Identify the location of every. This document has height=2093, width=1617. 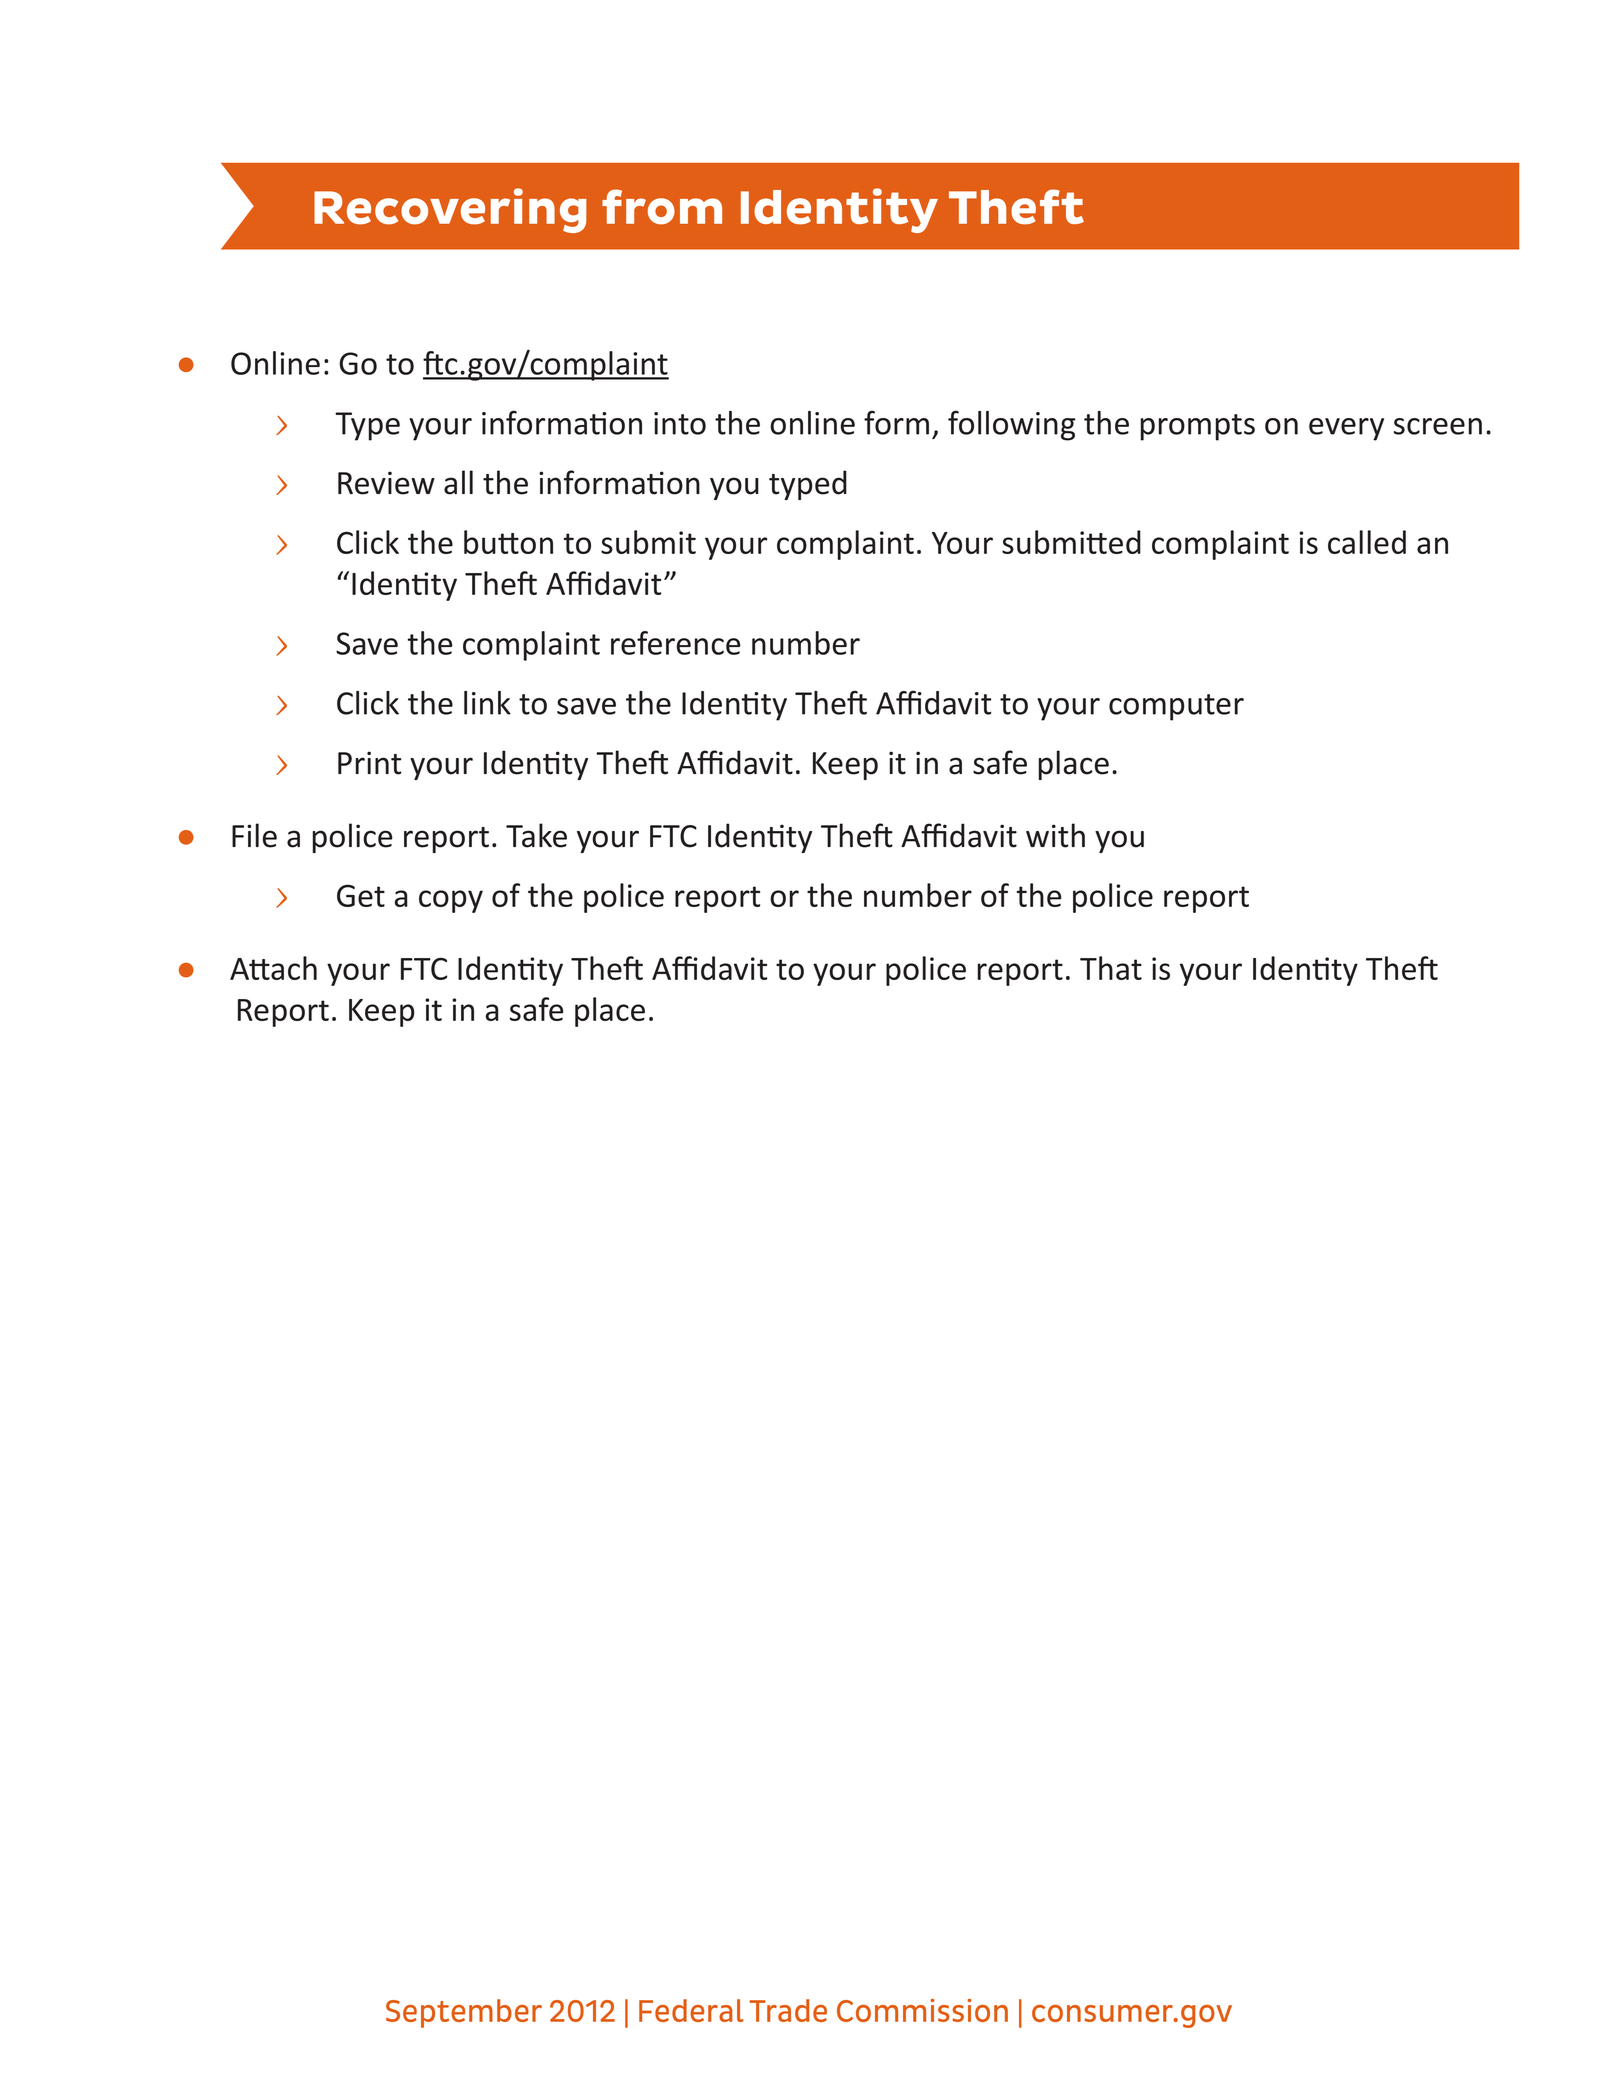
(1346, 429).
